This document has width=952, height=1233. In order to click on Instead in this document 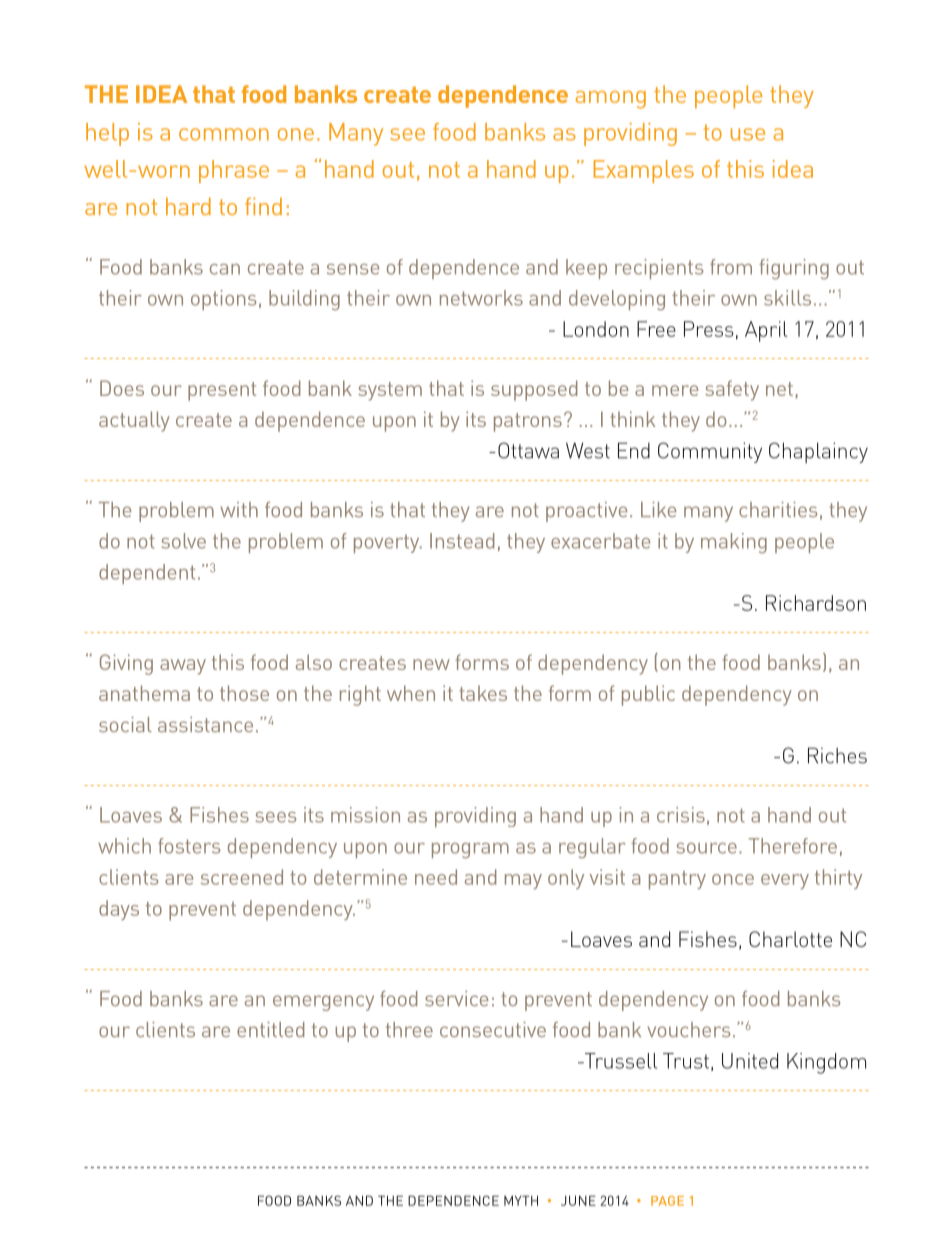, I will do `click(462, 541)`.
